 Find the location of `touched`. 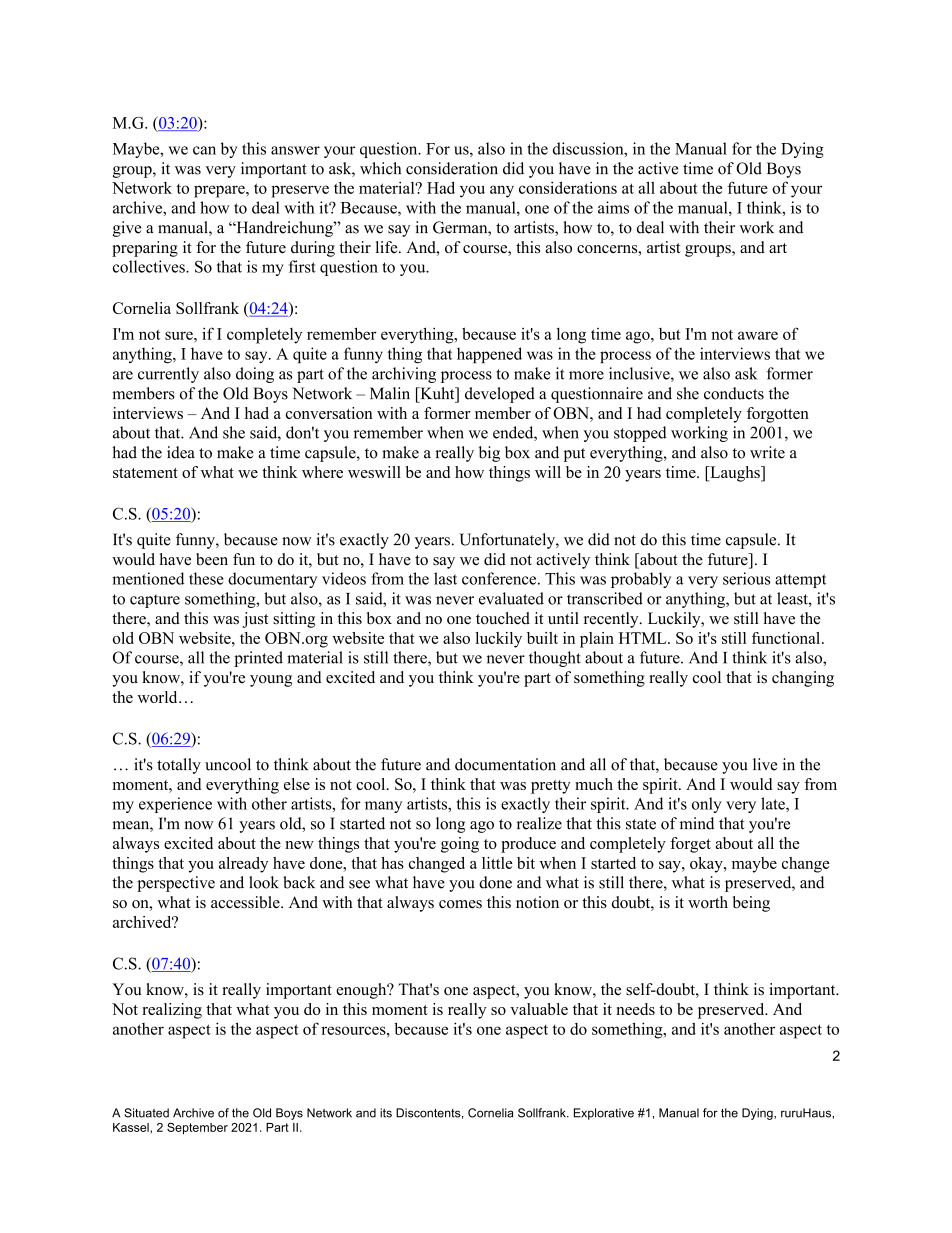

touched is located at coordinates (503, 618).
